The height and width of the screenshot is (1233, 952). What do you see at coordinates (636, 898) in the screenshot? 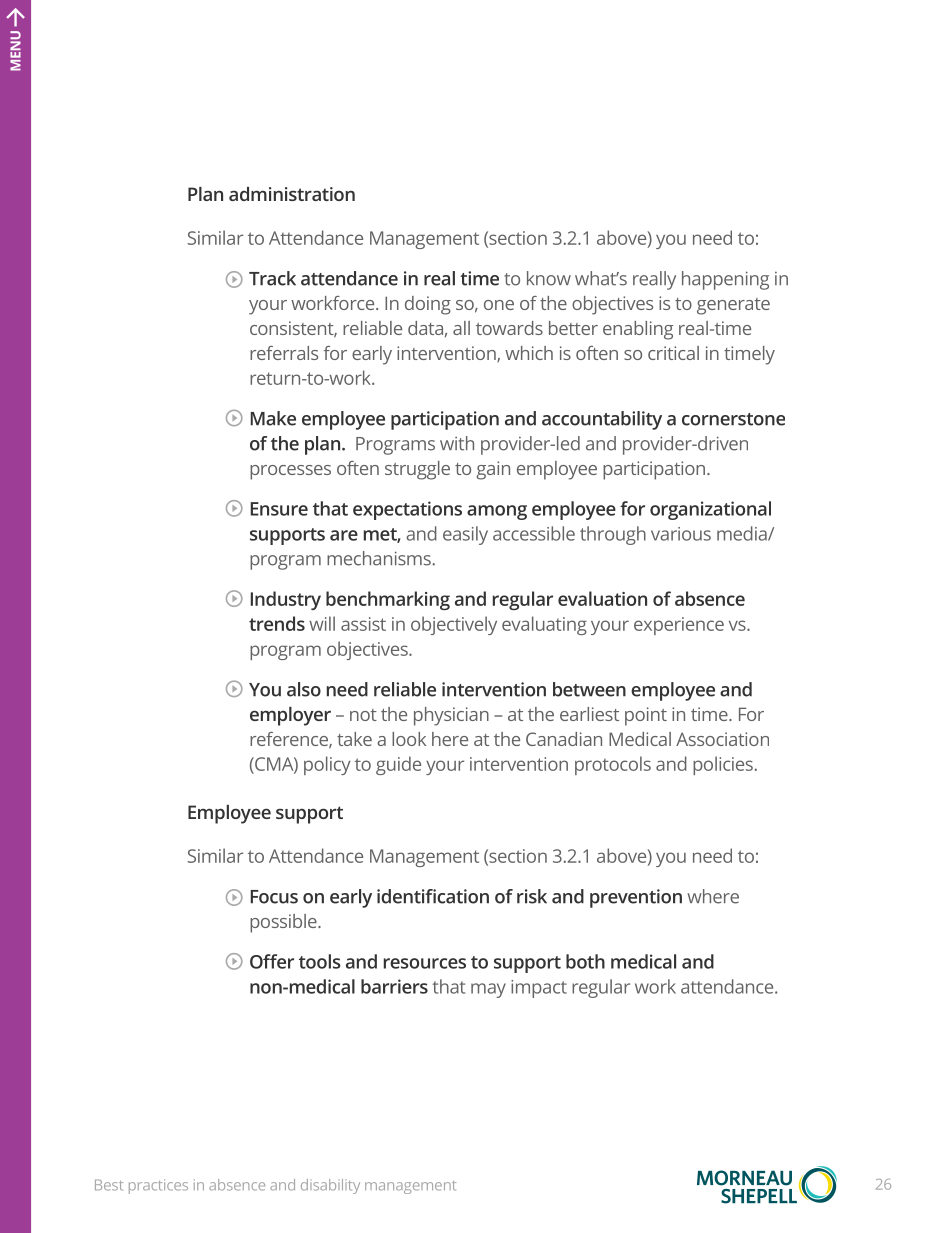
I see `prevention` at bounding box center [636, 898].
